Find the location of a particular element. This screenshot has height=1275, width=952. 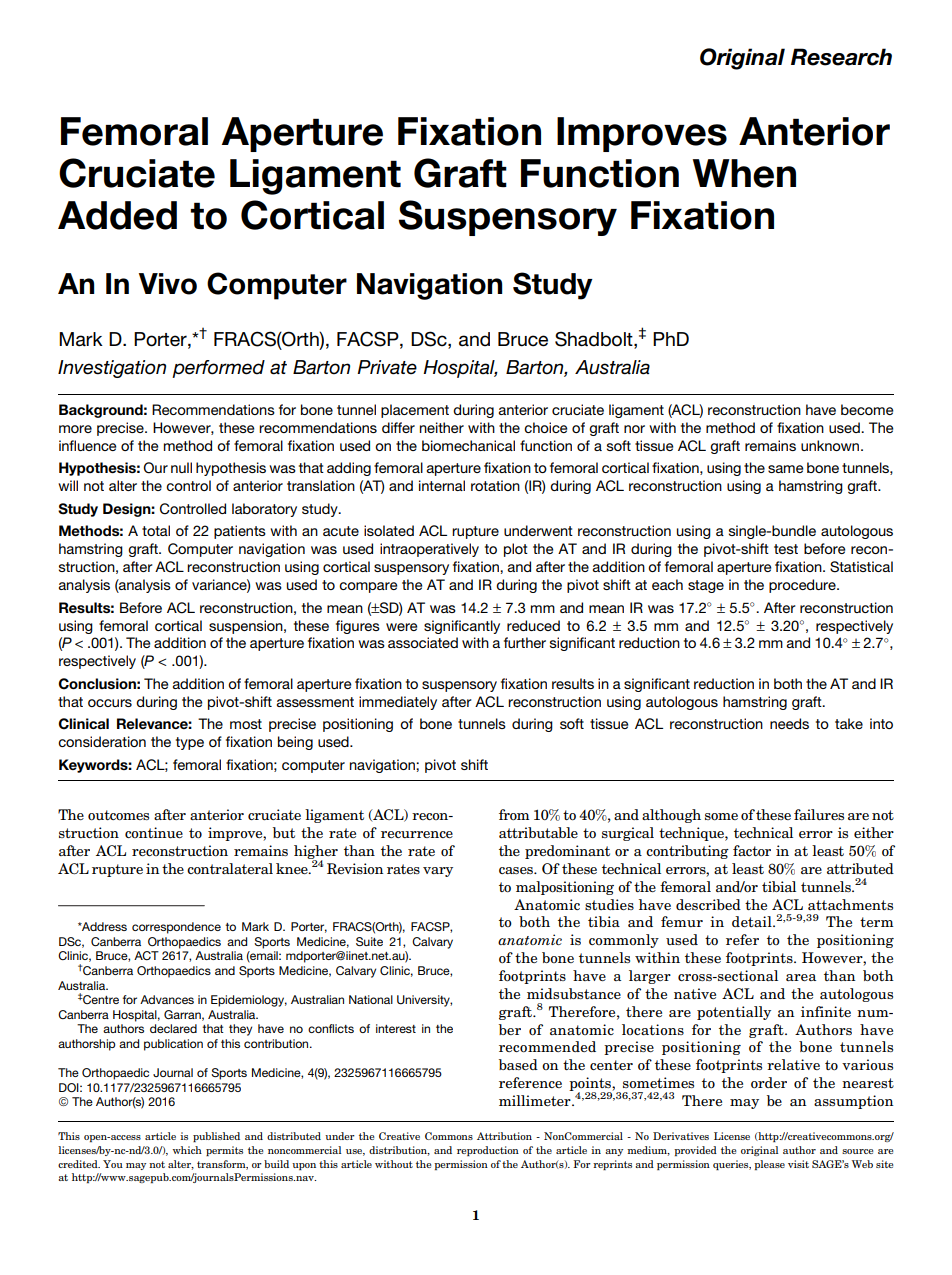

biomechanical is located at coordinates (468, 445).
